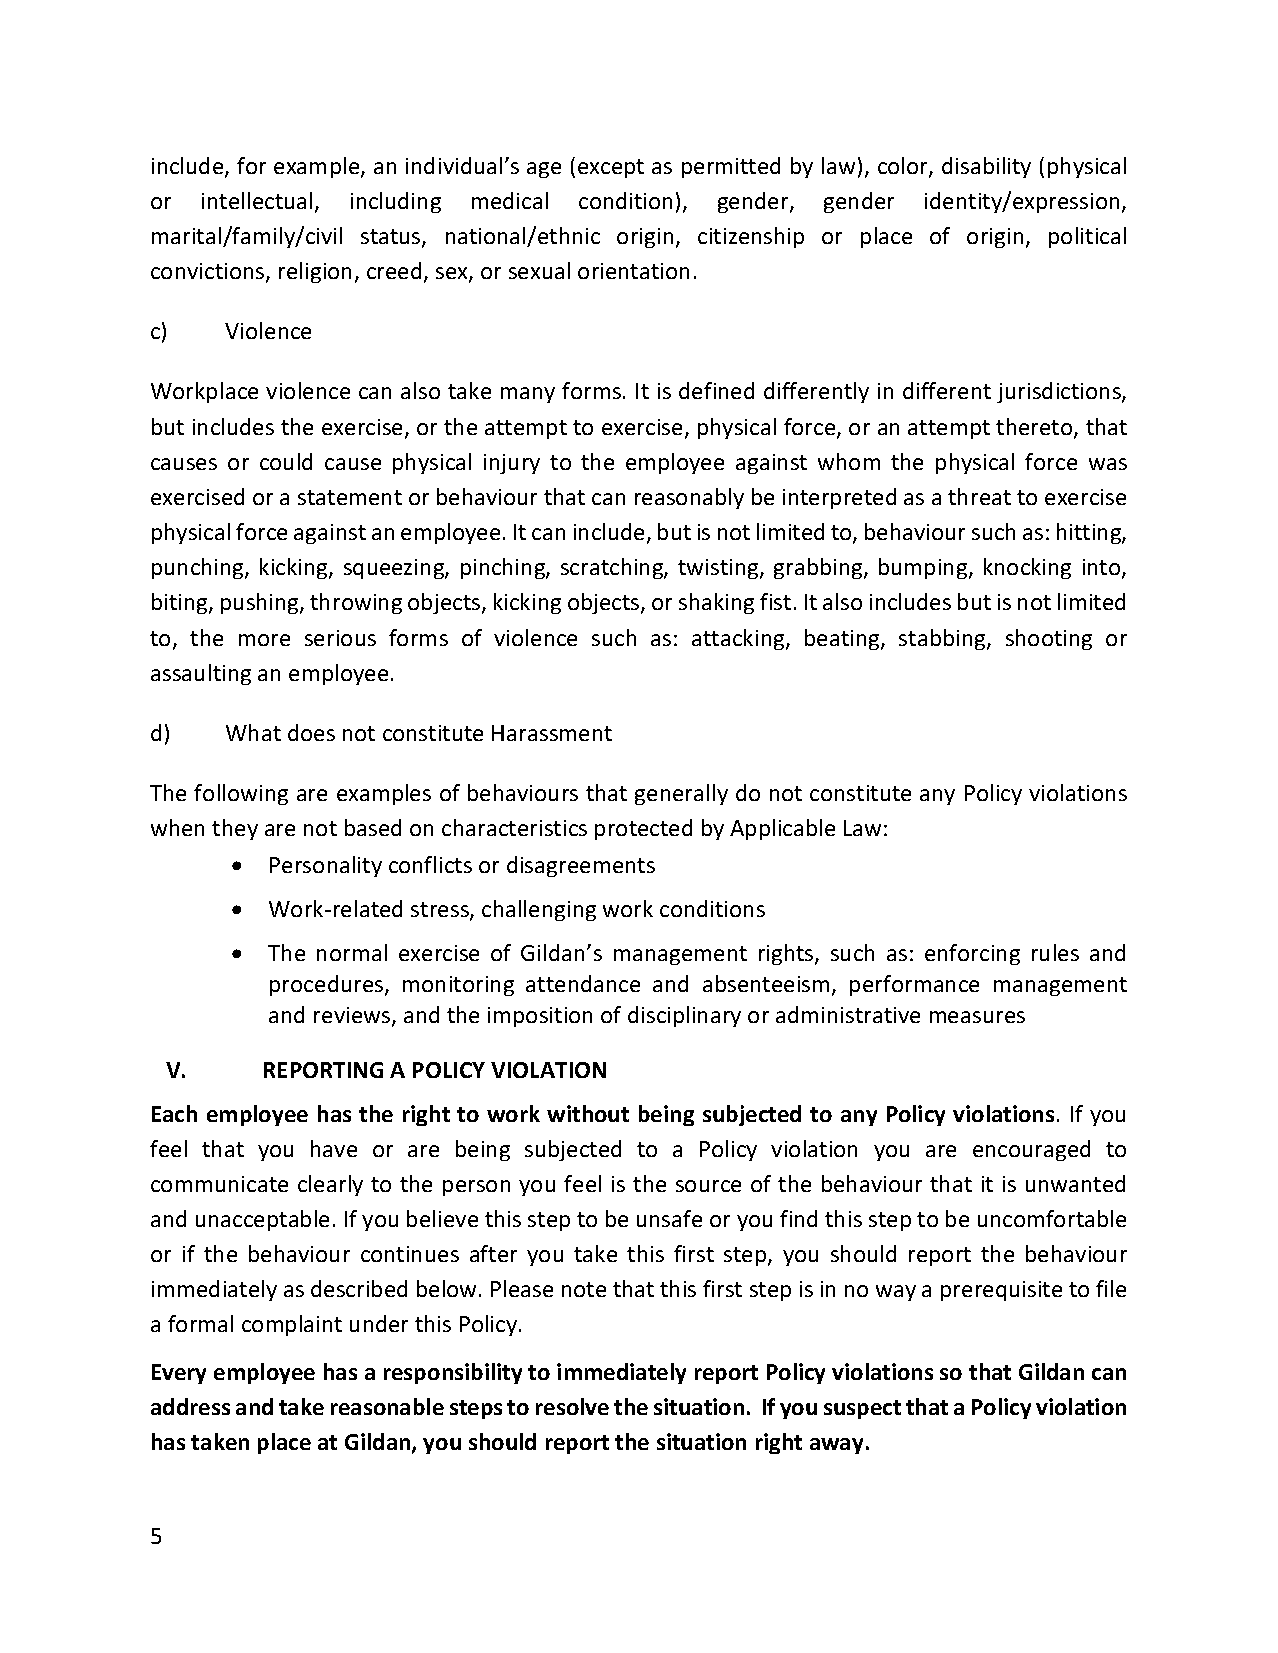  I want to click on resolve, so click(572, 1406).
